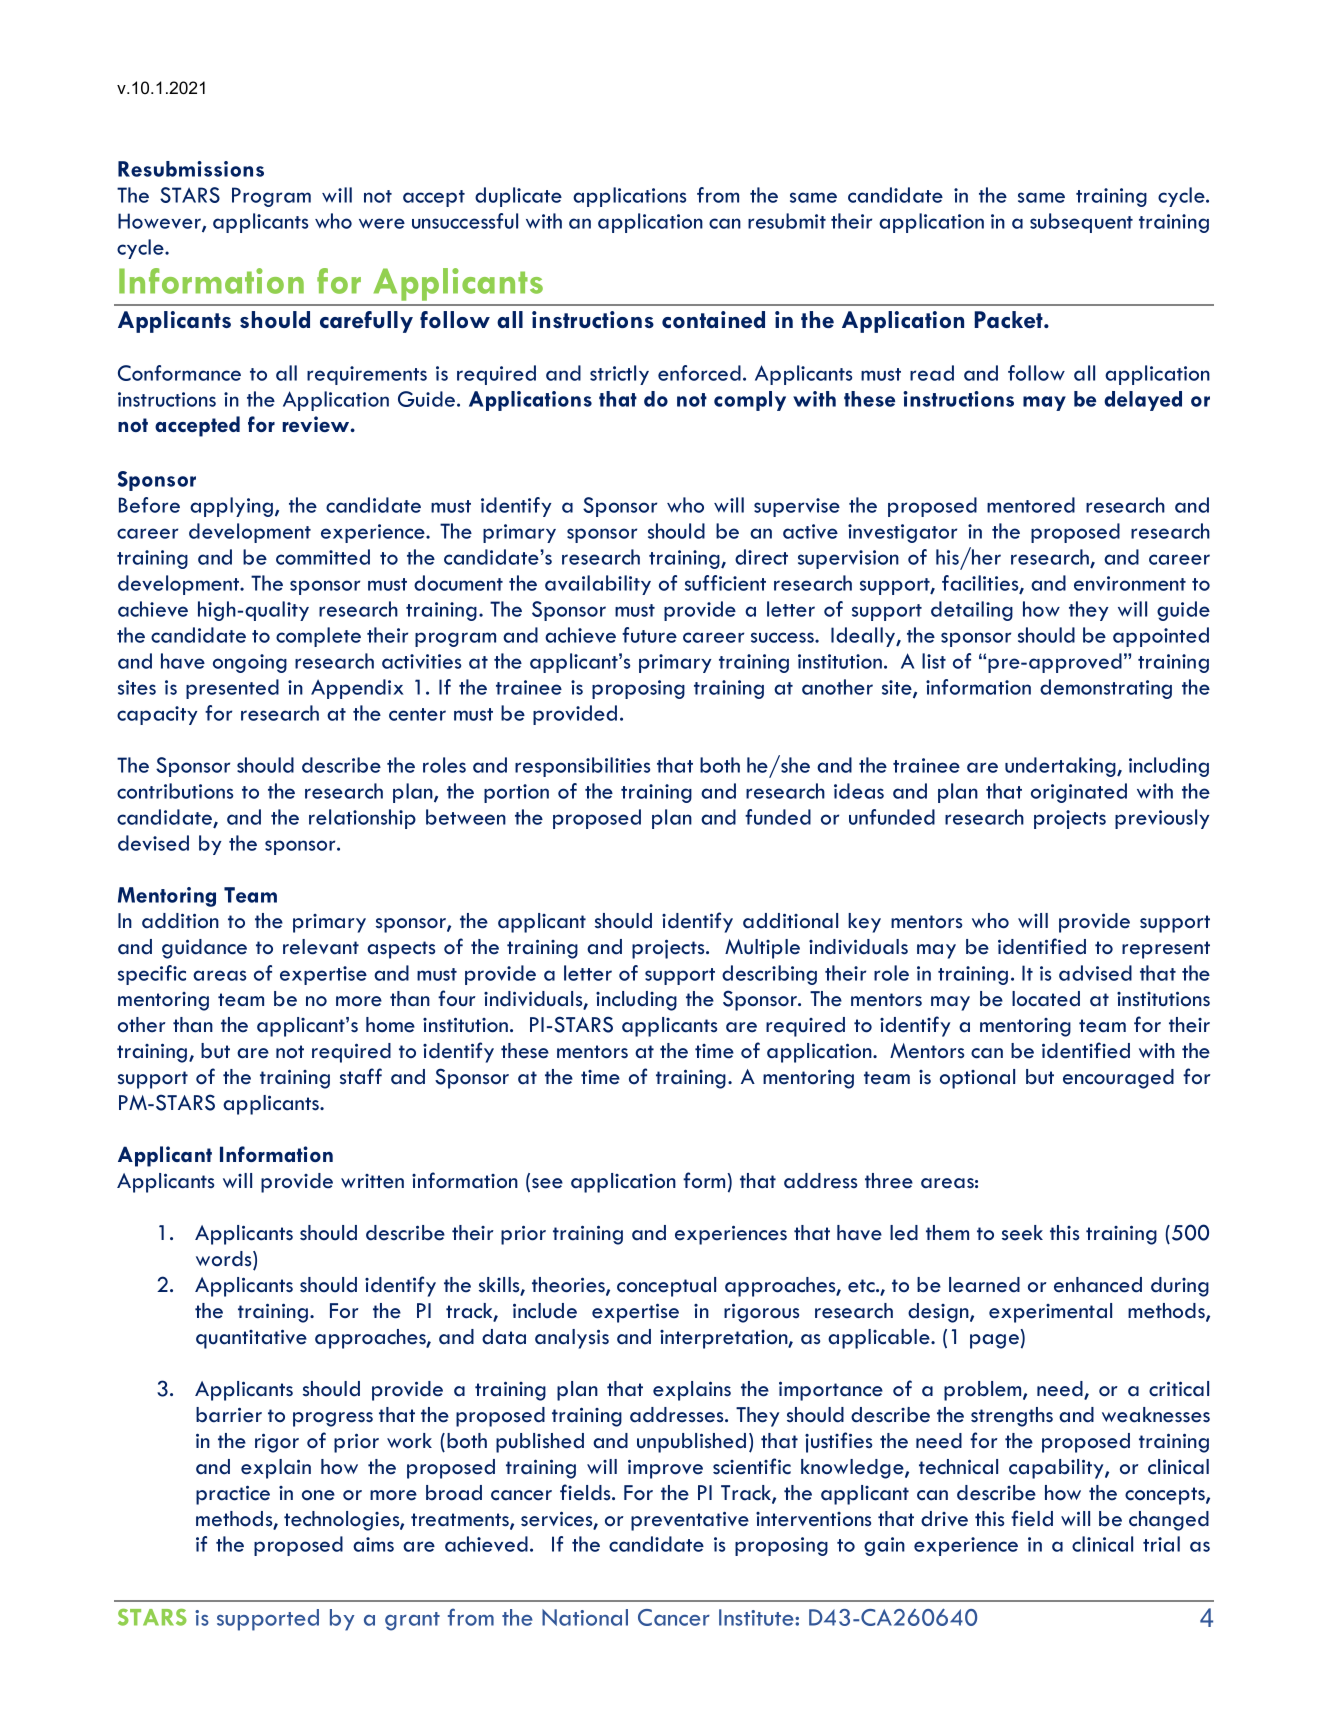 The width and height of the screenshot is (1328, 1718). What do you see at coordinates (231, 507) in the screenshot?
I see `applying` at bounding box center [231, 507].
